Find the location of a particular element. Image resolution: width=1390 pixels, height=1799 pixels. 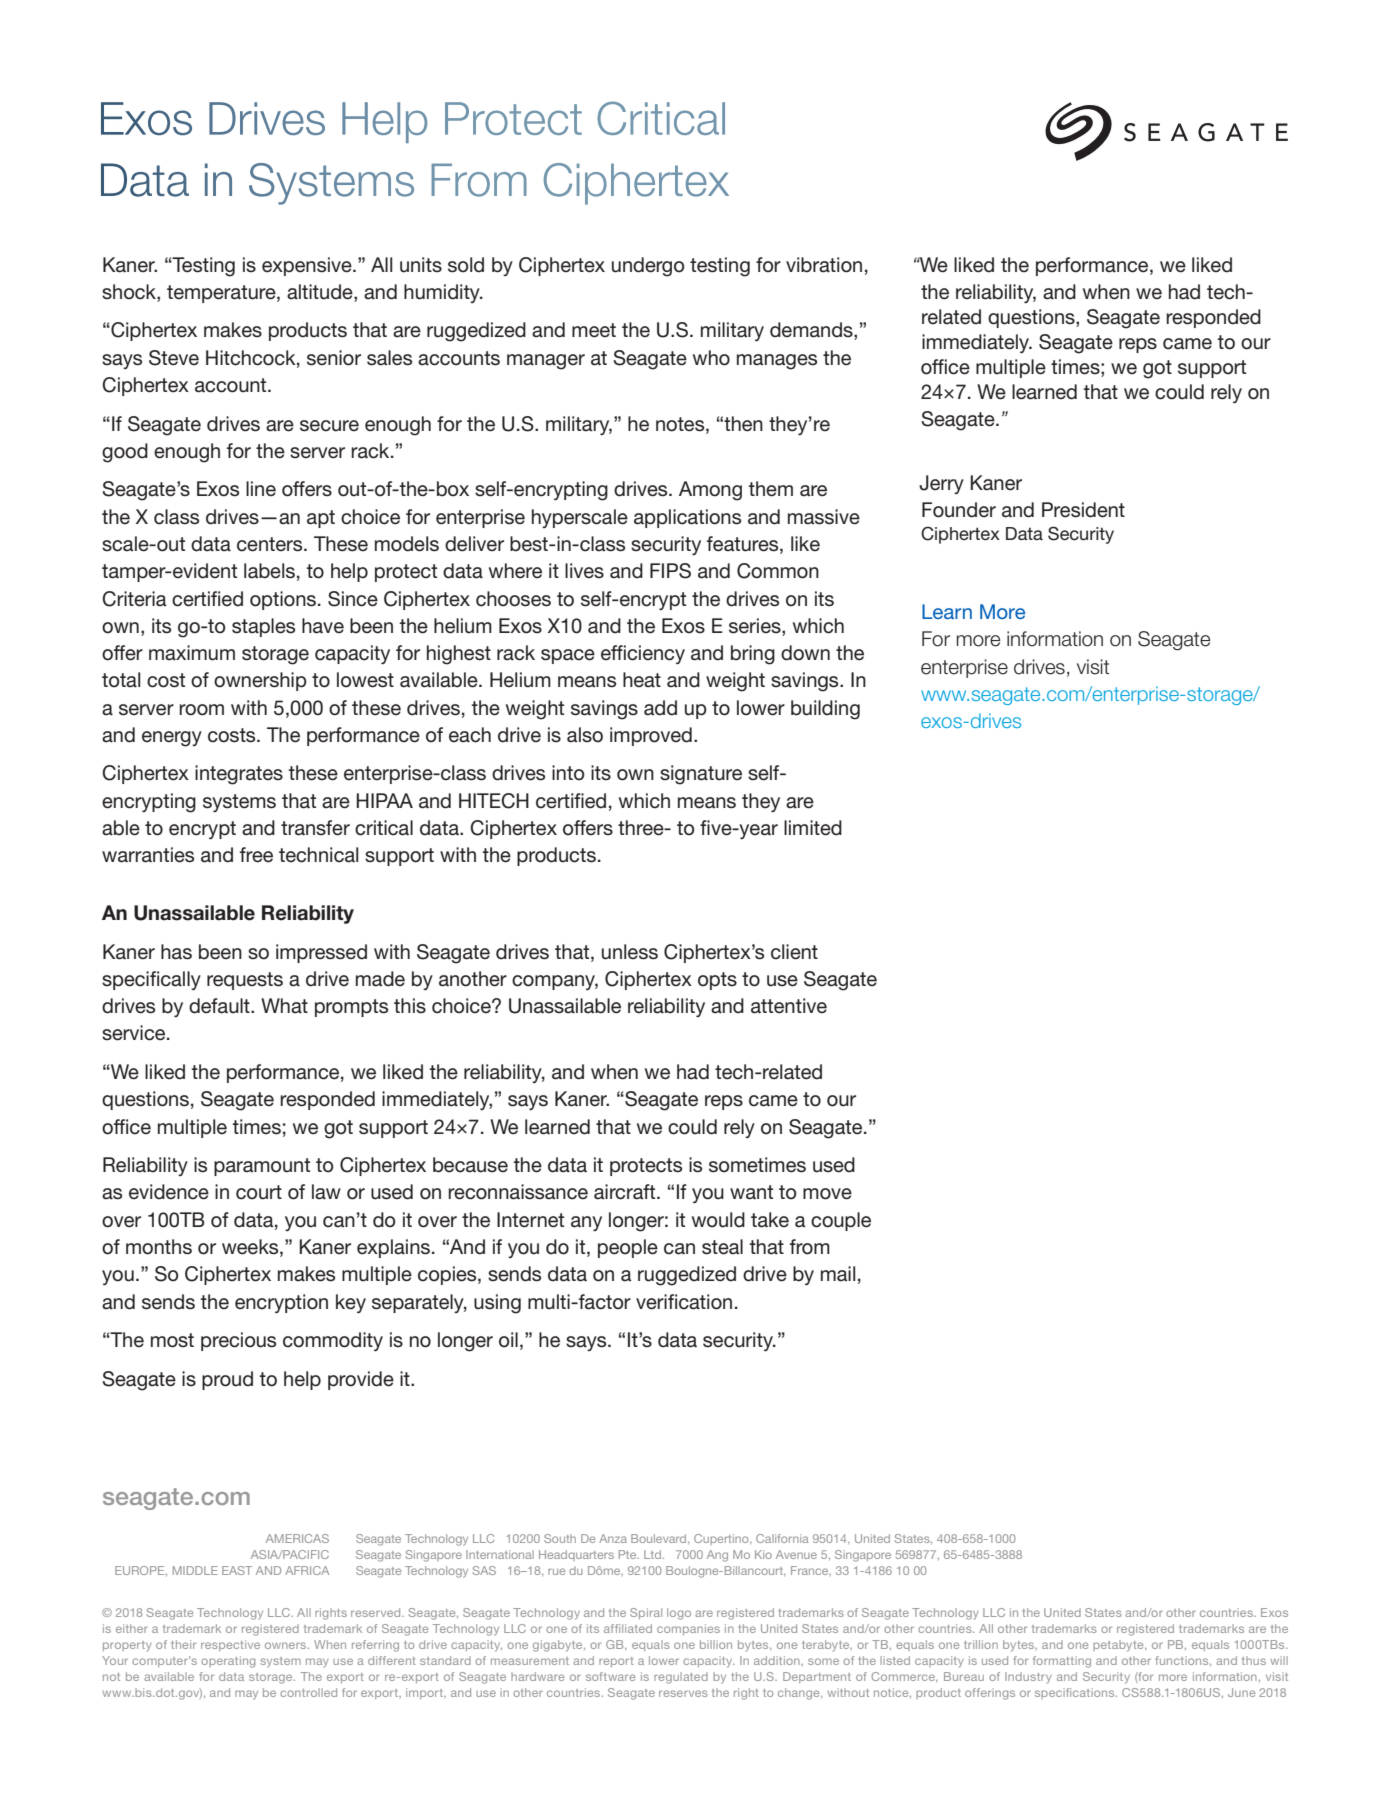

billion is located at coordinates (716, 1644).
